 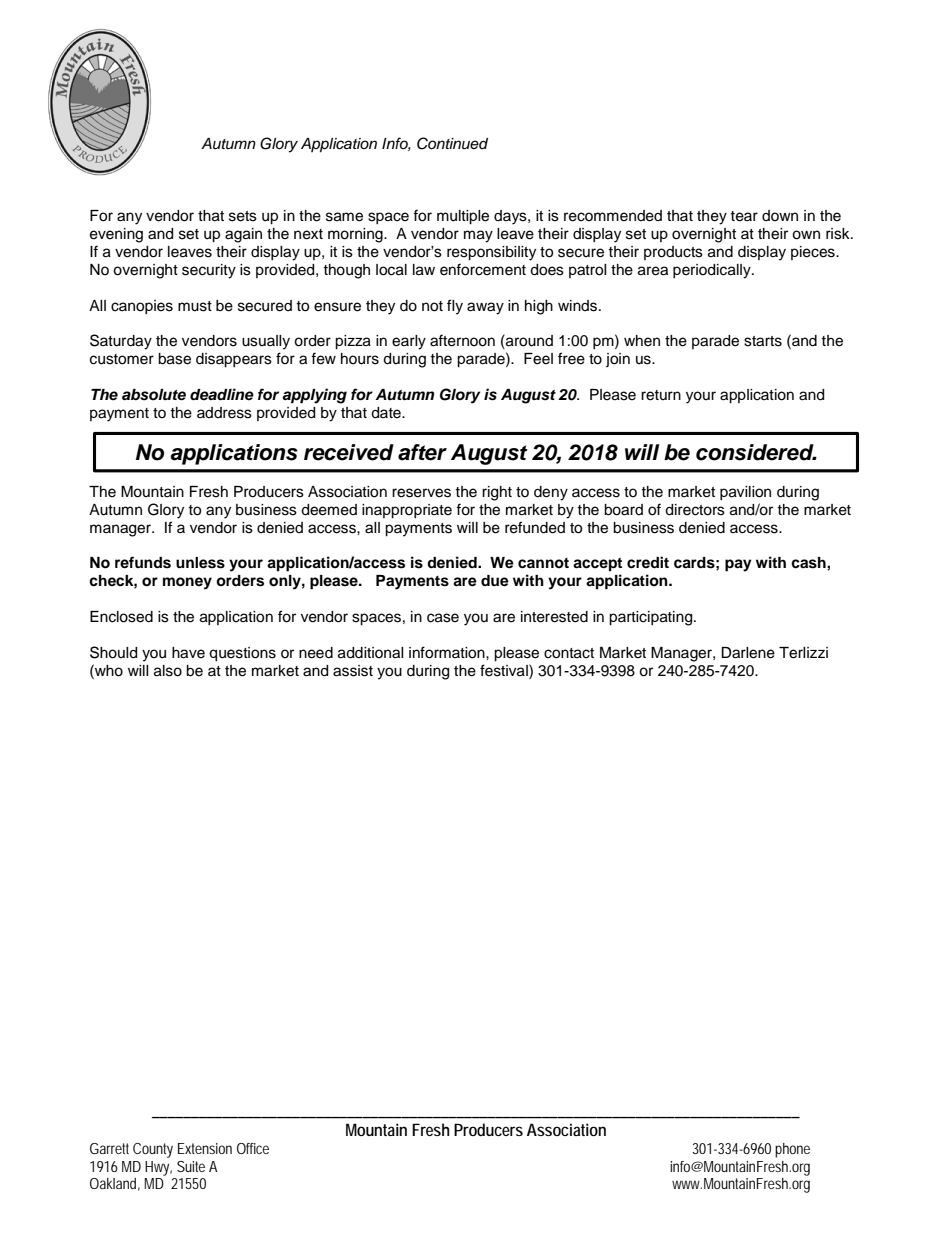 I want to click on security, so click(x=209, y=271).
